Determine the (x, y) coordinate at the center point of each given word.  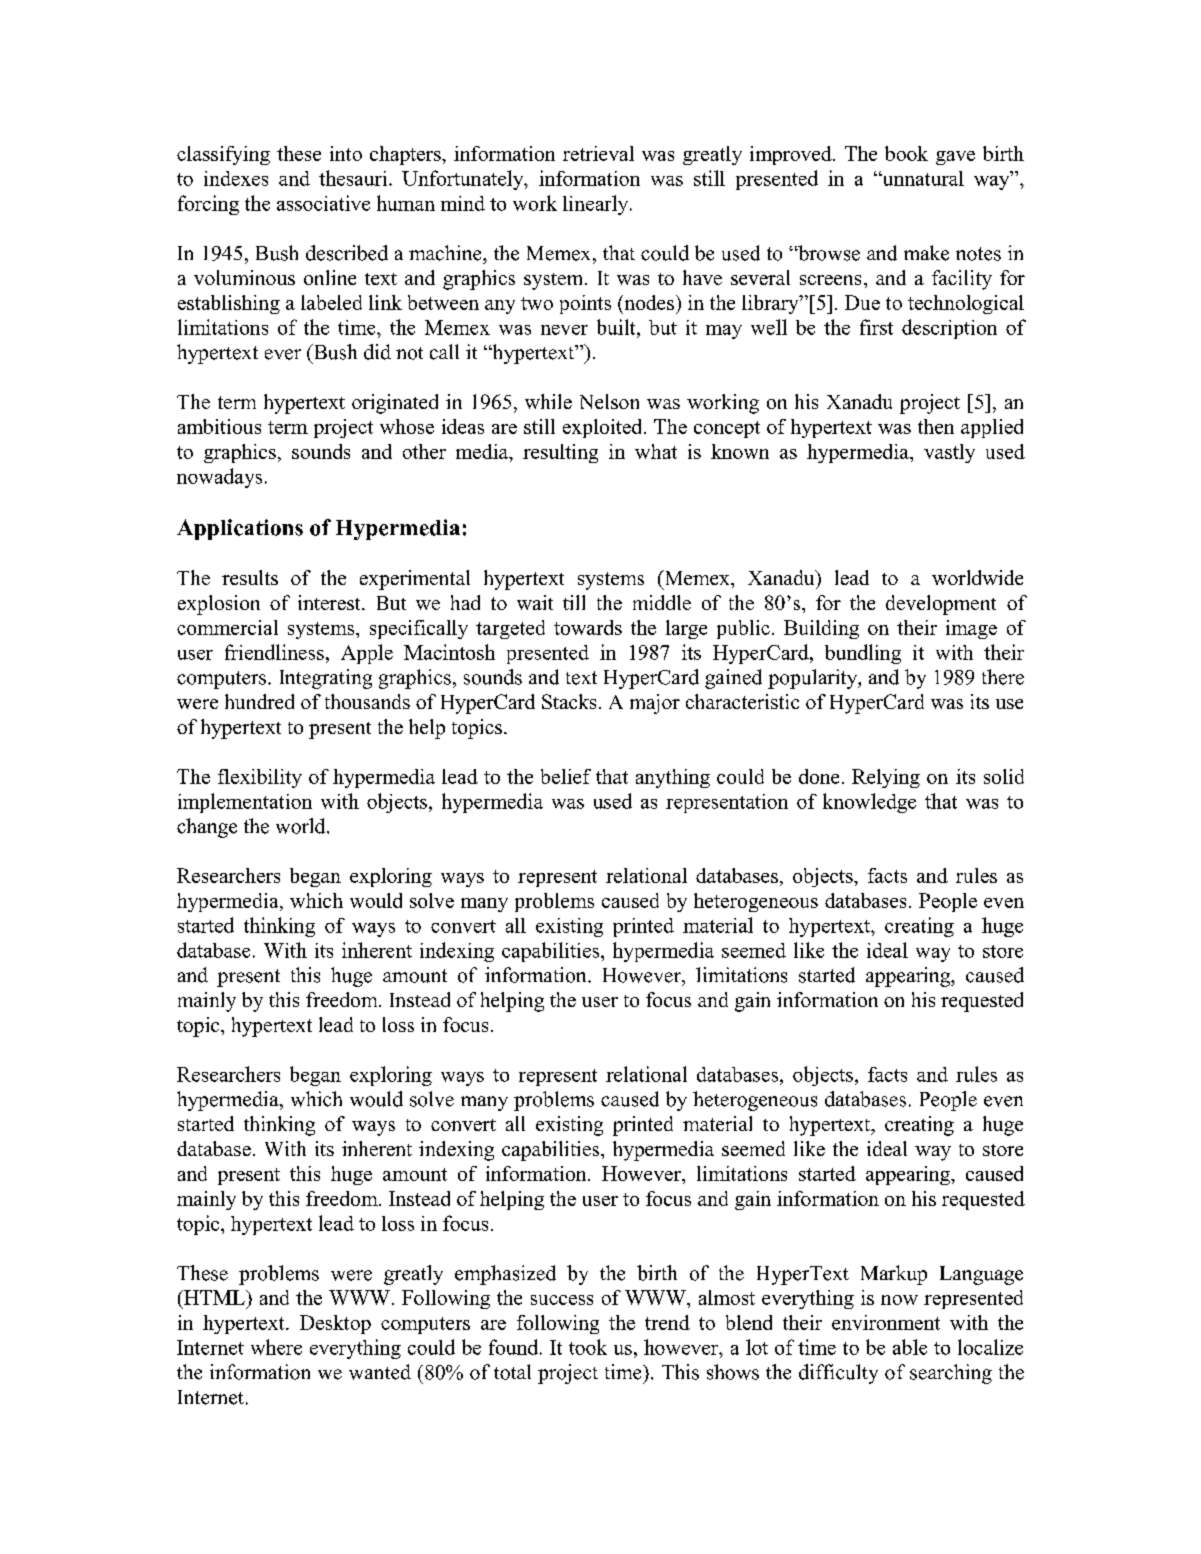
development (941, 605)
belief (566, 776)
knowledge (869, 803)
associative (323, 203)
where (276, 1347)
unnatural (922, 178)
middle (662, 602)
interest (330, 602)
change (207, 828)
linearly (597, 205)
